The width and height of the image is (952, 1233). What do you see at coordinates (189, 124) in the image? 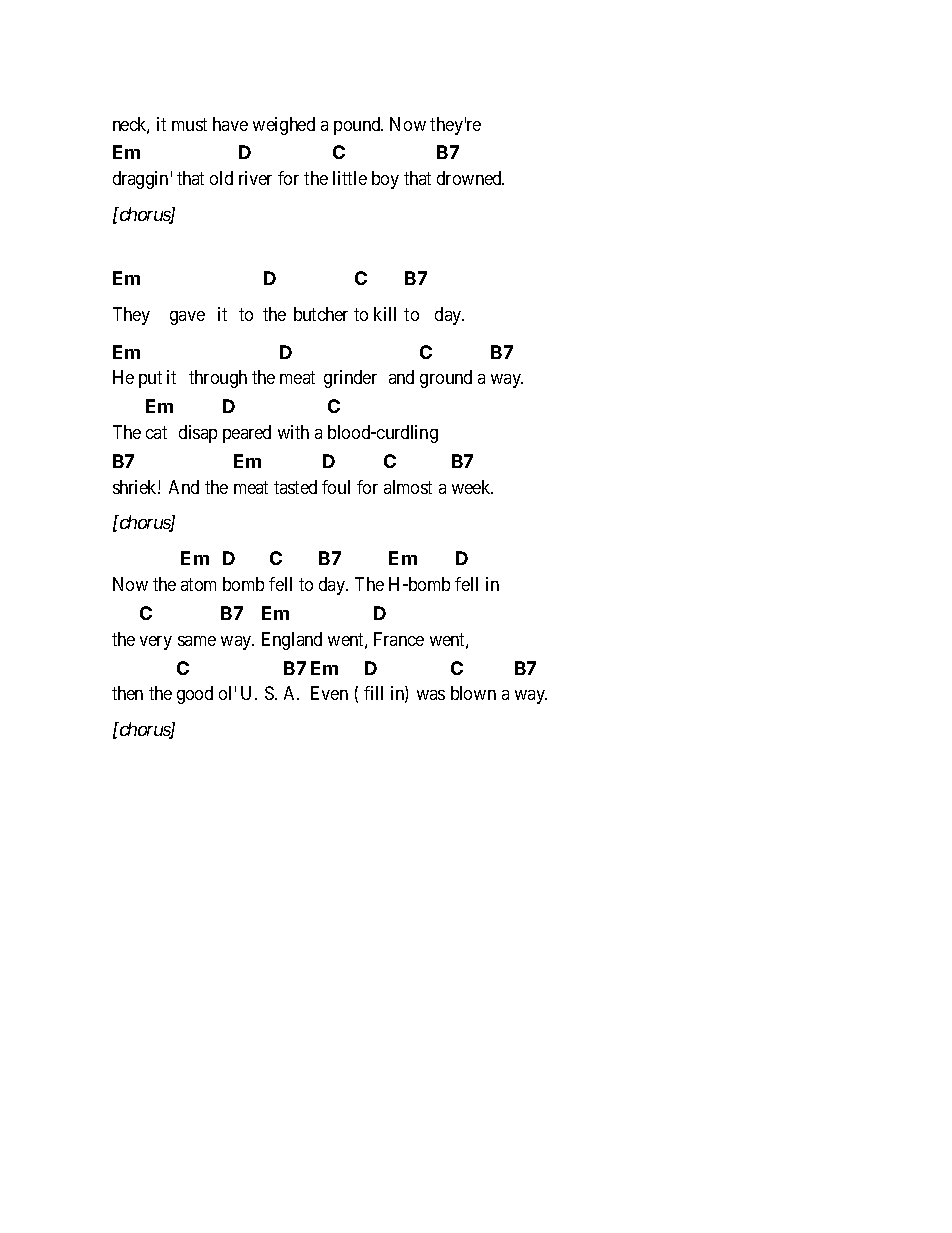
I see `must` at bounding box center [189, 124].
